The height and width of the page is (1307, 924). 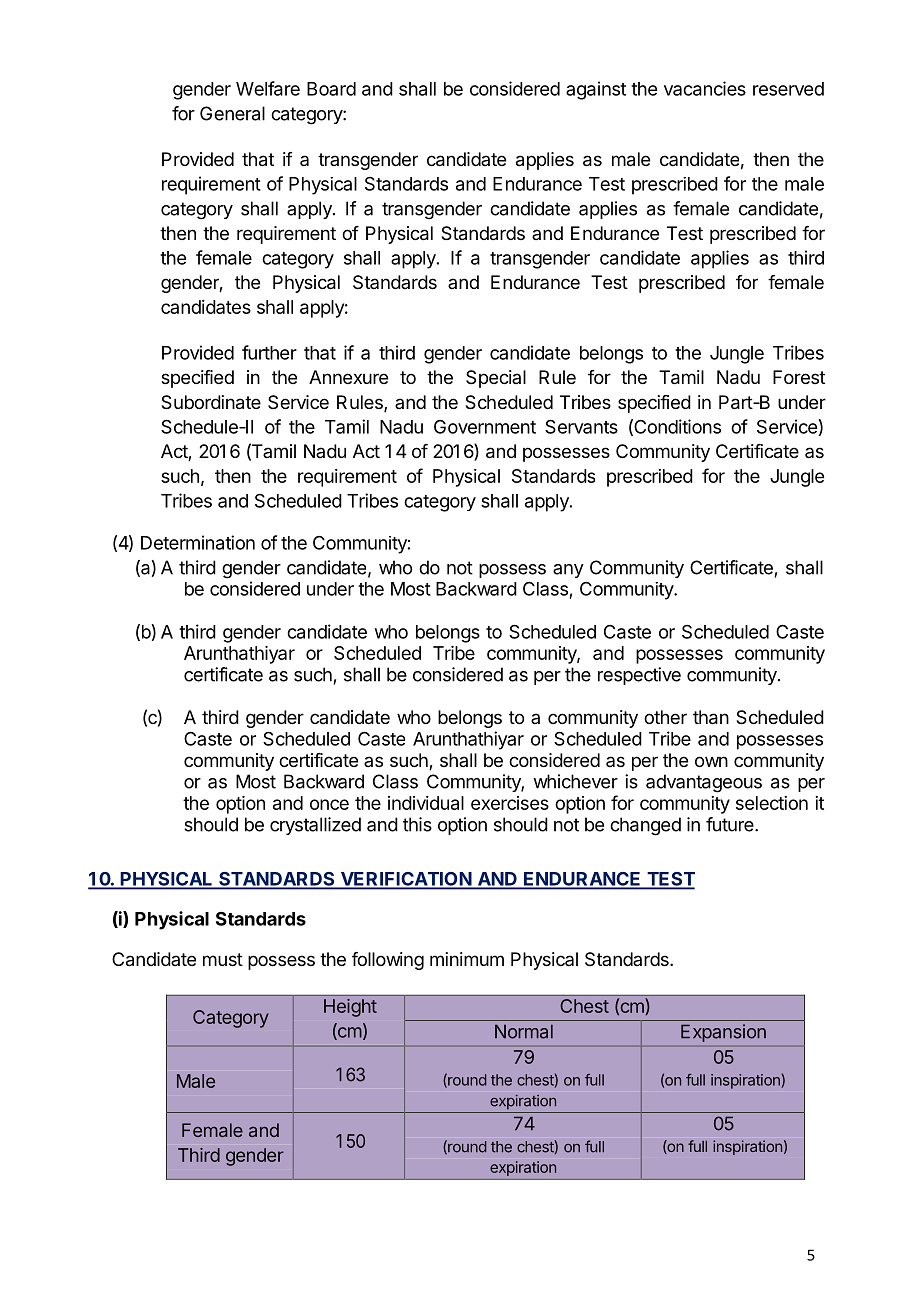 I want to click on Special, so click(x=496, y=379).
